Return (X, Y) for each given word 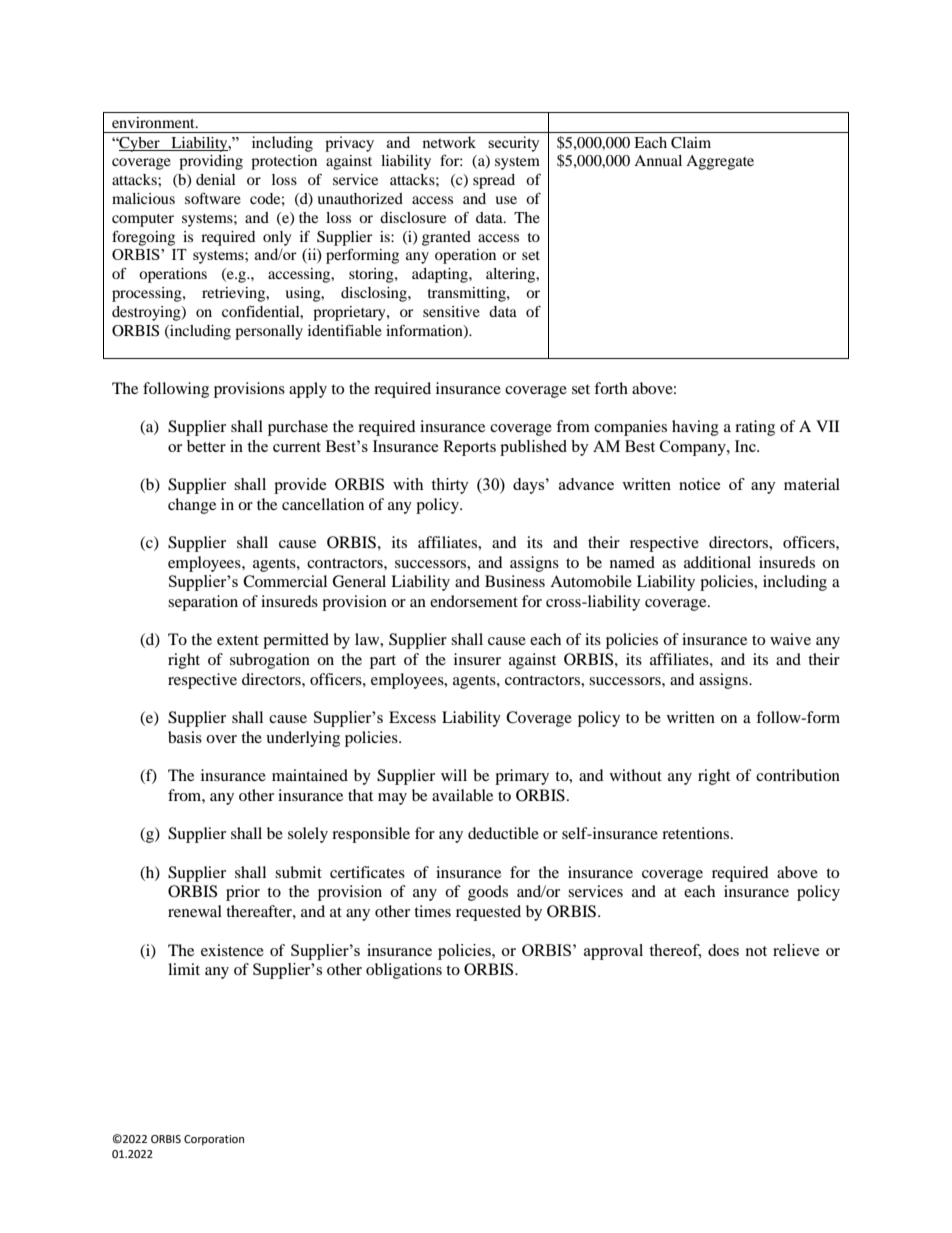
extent (238, 640)
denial (216, 179)
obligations (404, 971)
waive (790, 639)
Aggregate (720, 162)
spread (494, 181)
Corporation (214, 1140)
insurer (477, 659)
